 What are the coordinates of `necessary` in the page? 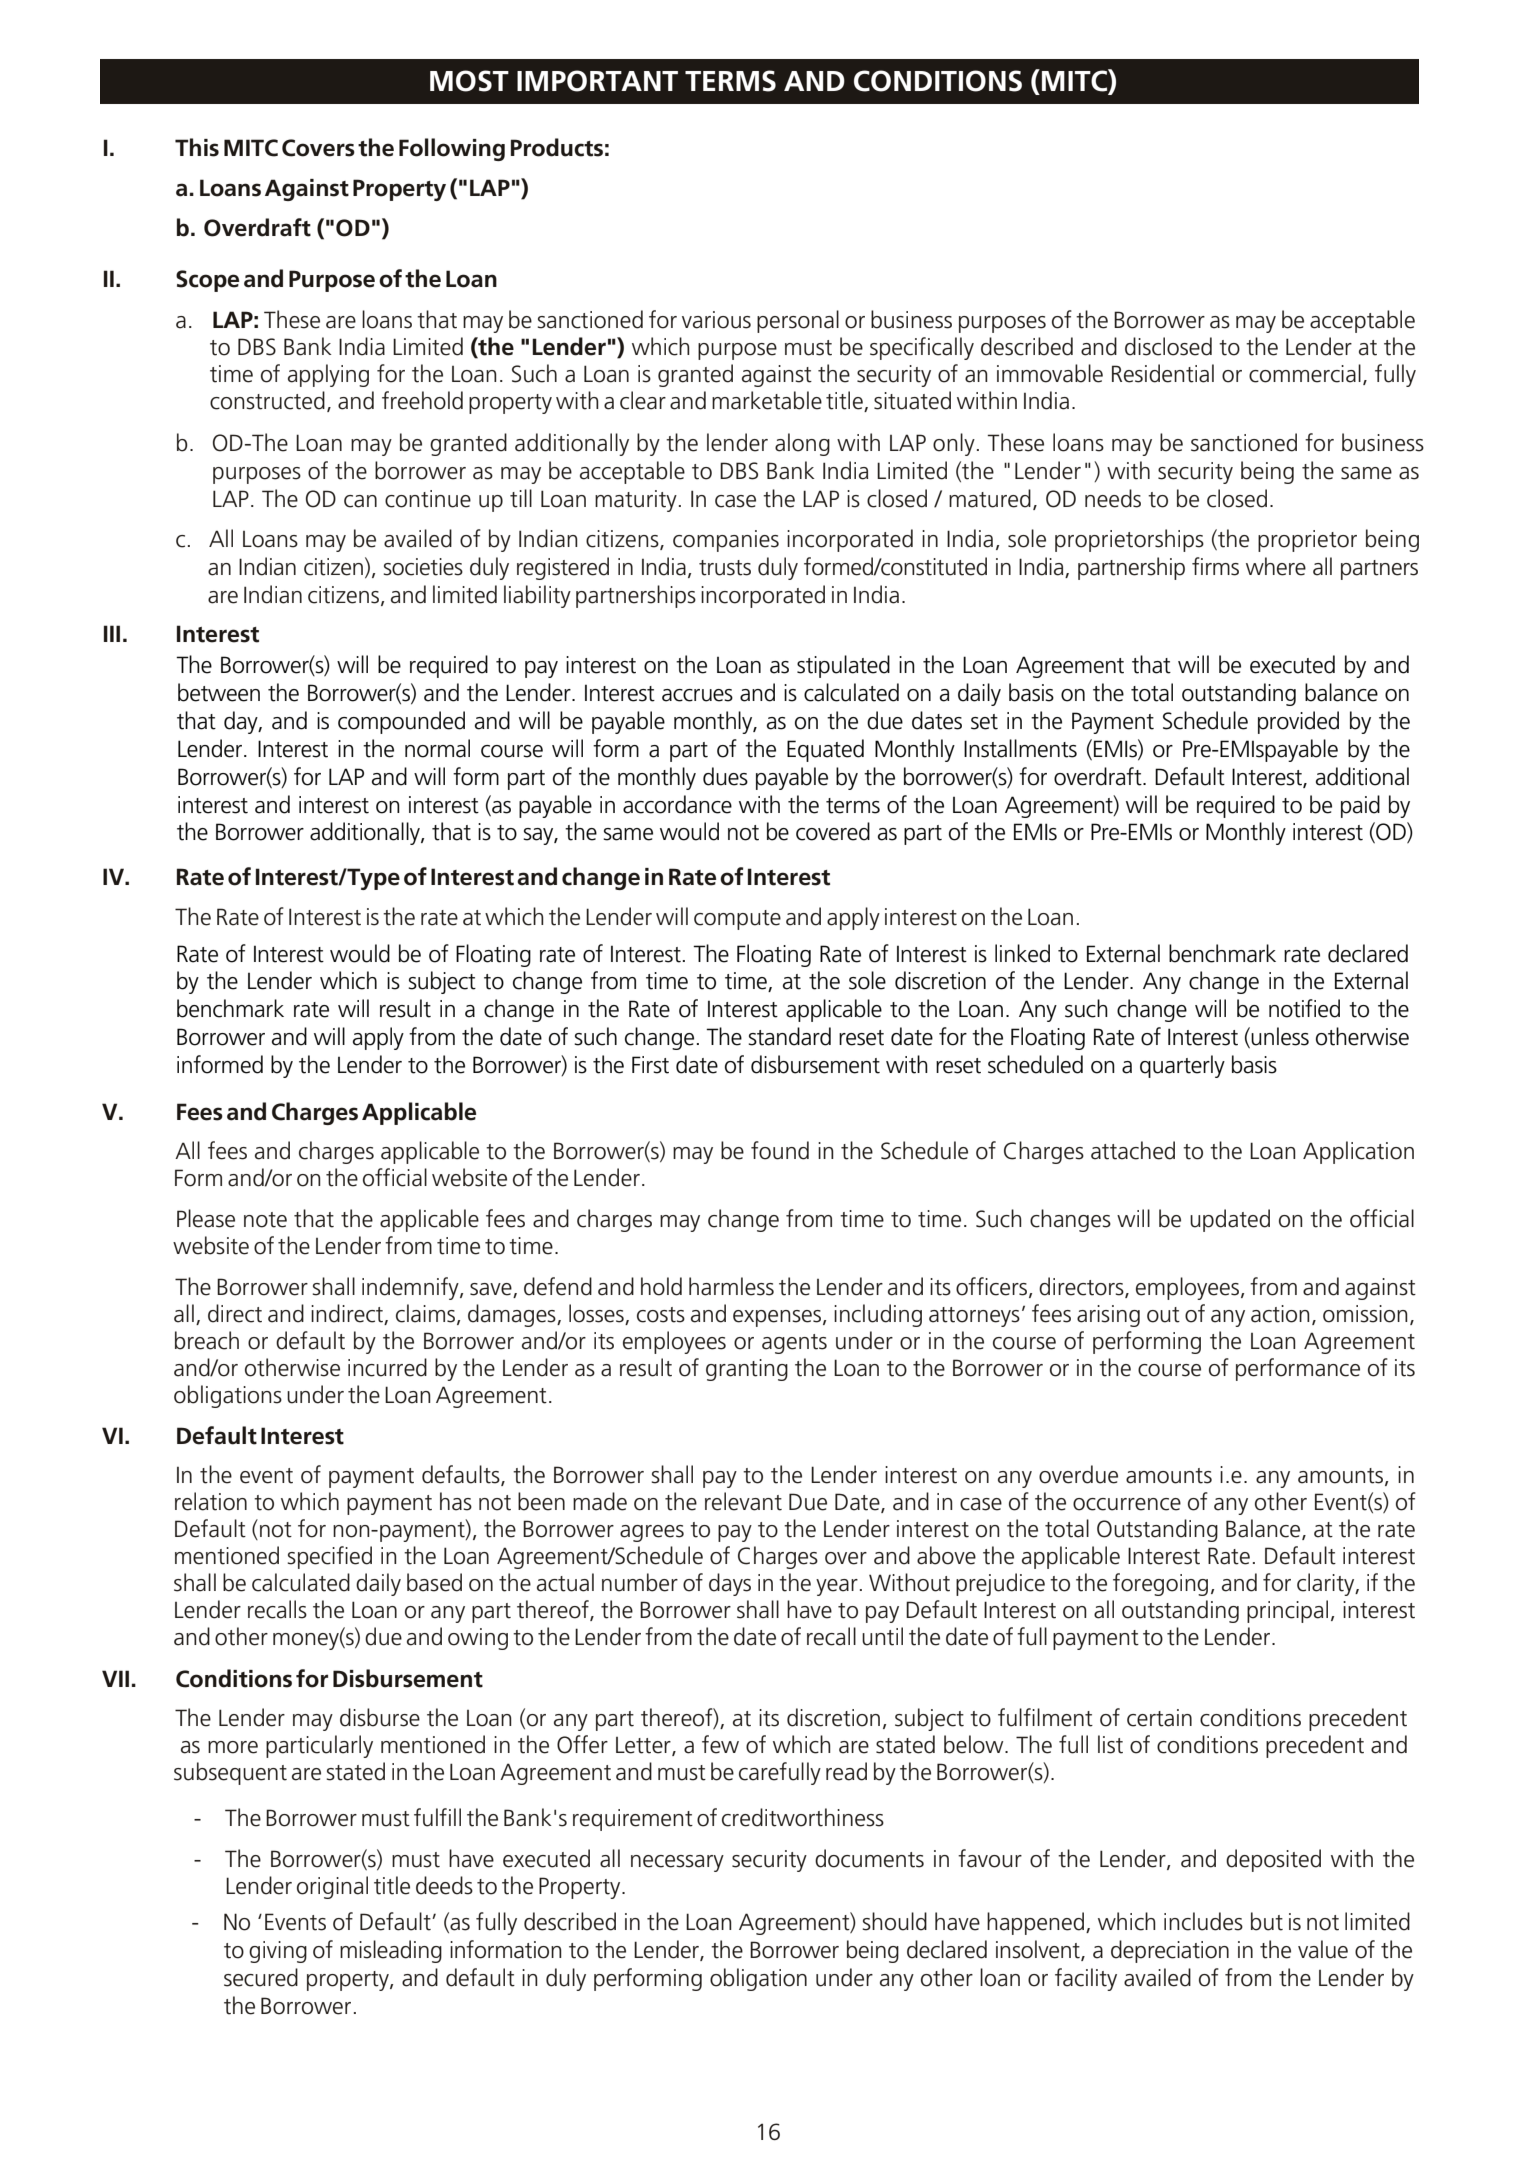 It's located at (677, 1863).
